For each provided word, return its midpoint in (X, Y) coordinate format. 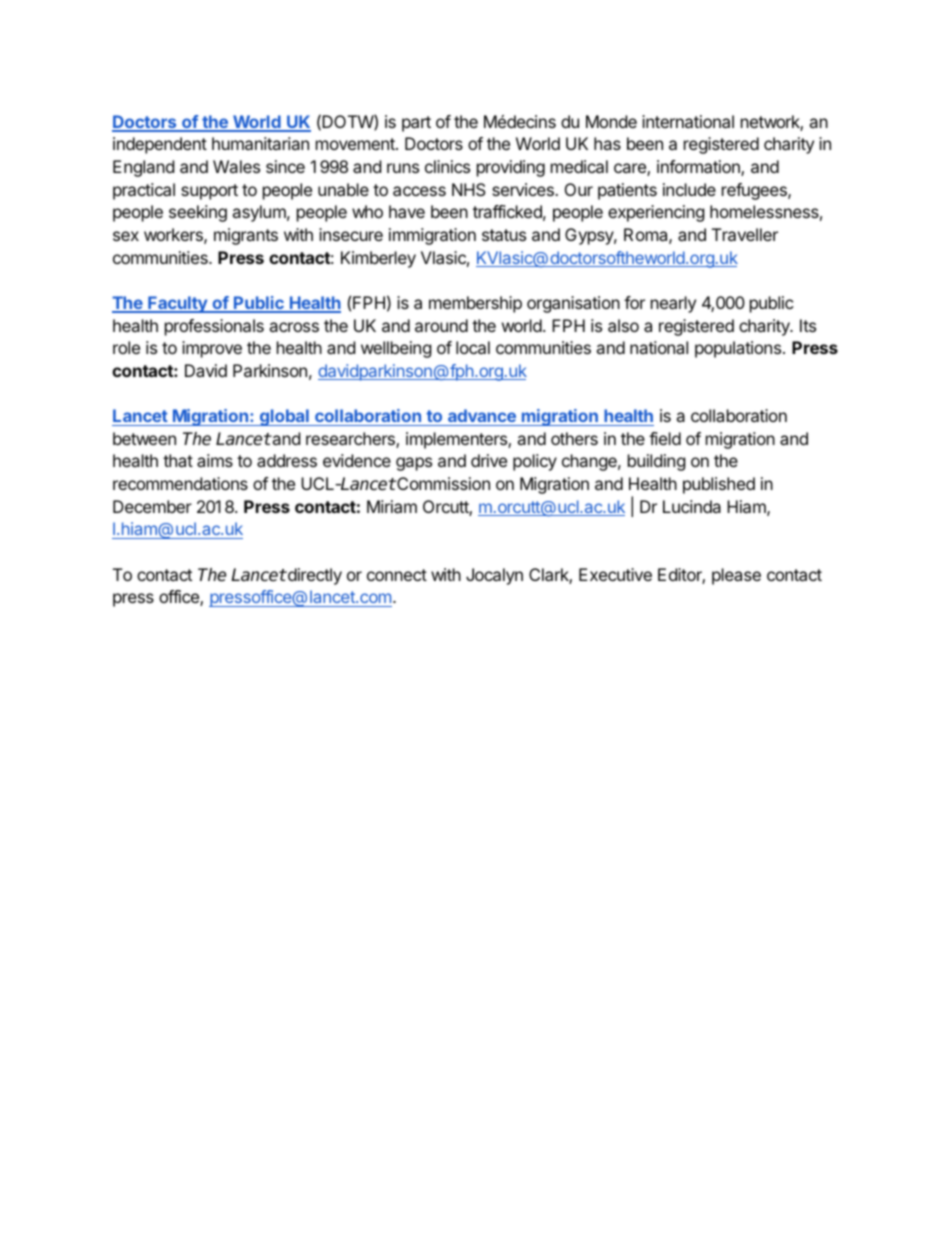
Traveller (745, 234)
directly (313, 576)
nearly (673, 304)
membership (475, 304)
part (416, 124)
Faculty (177, 304)
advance (482, 415)
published (719, 485)
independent (160, 145)
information (699, 168)
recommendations (180, 483)
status (504, 235)
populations (738, 349)
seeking (198, 213)
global (284, 417)
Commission (442, 483)
